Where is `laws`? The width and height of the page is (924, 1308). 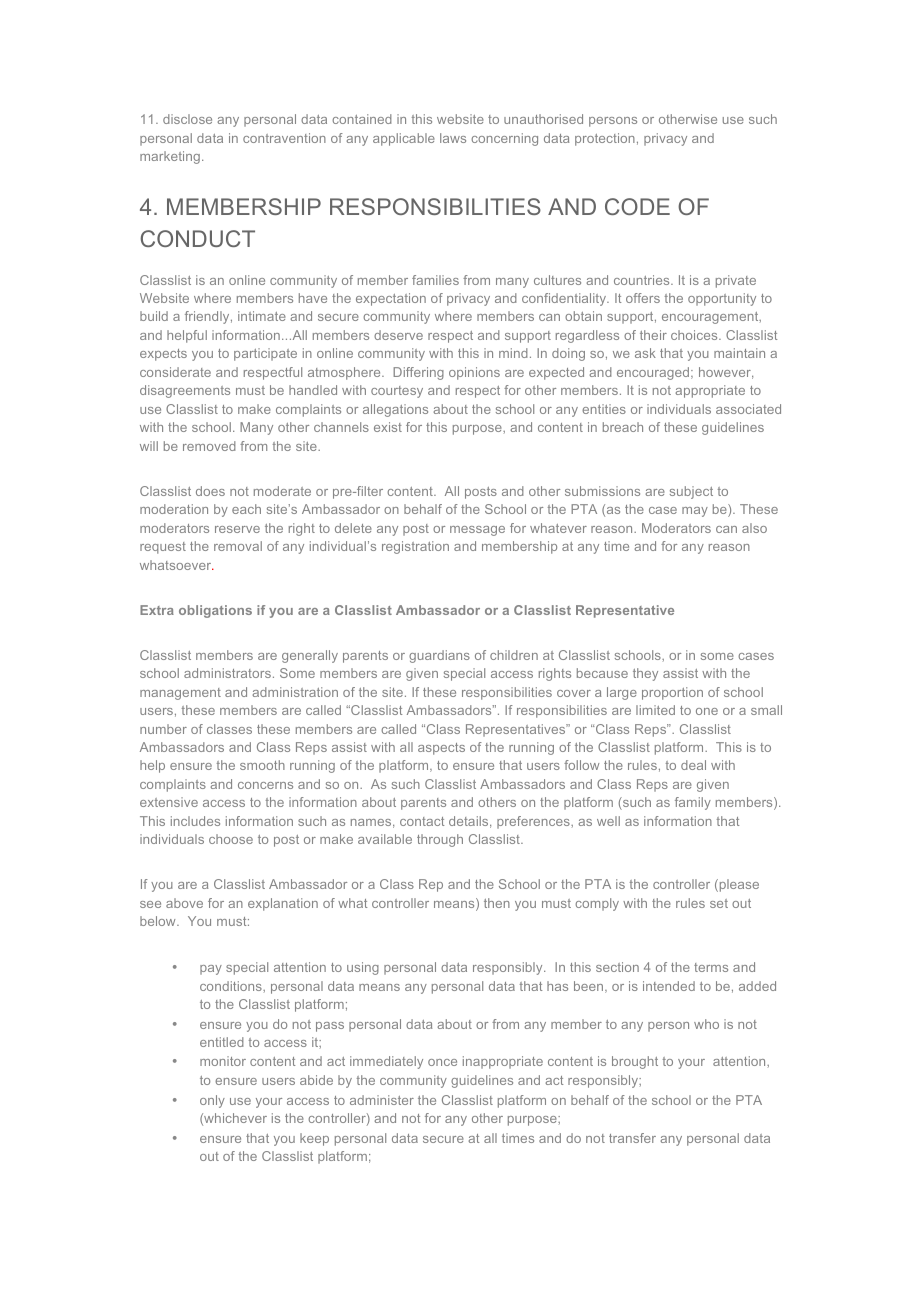
laws is located at coordinates (453, 138).
